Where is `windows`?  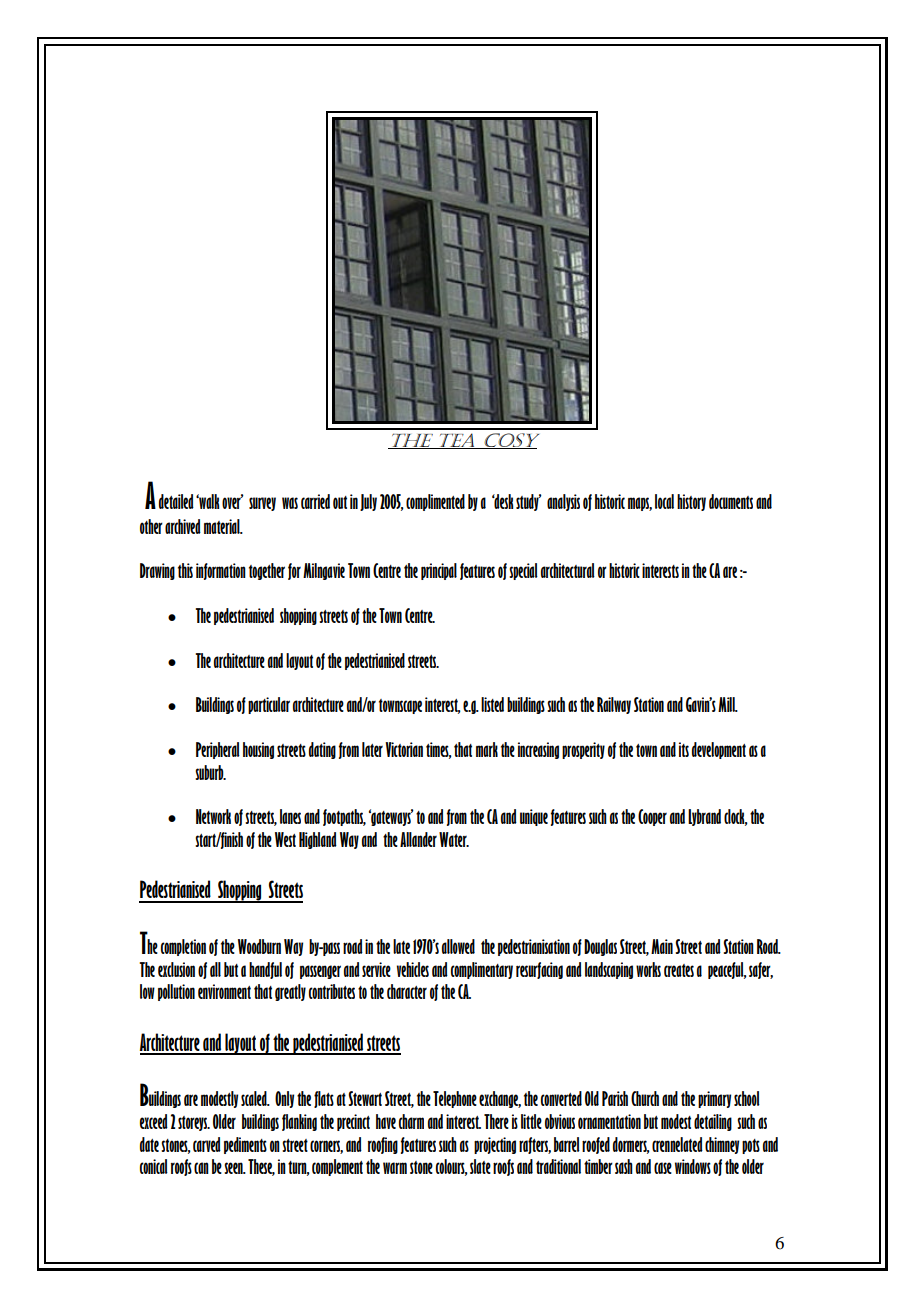 windows is located at coordinates (693, 1166).
